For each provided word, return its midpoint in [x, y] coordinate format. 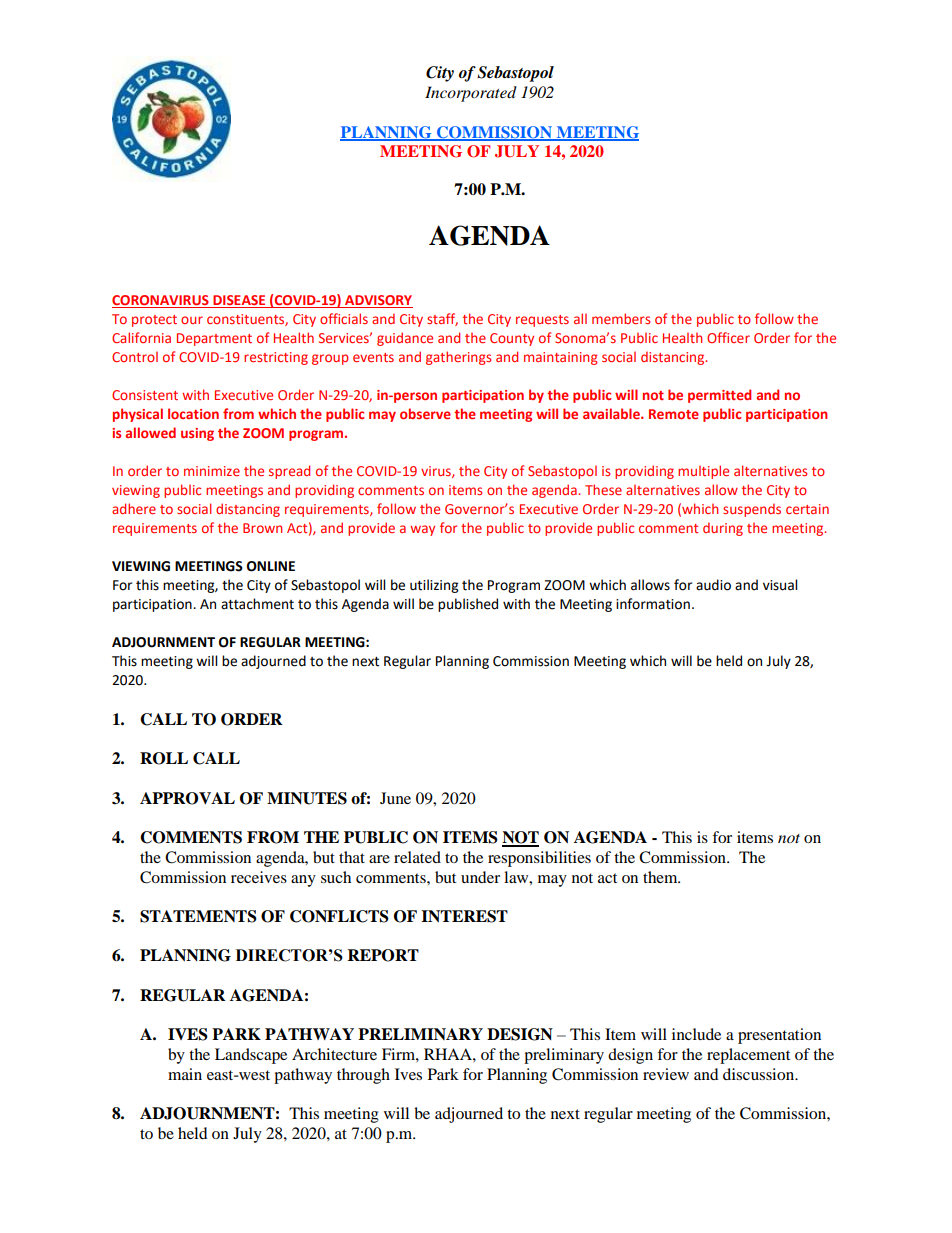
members [621, 318]
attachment [257, 604]
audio [713, 585]
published [468, 605]
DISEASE [239, 301]
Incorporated [471, 94]
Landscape [251, 1056]
